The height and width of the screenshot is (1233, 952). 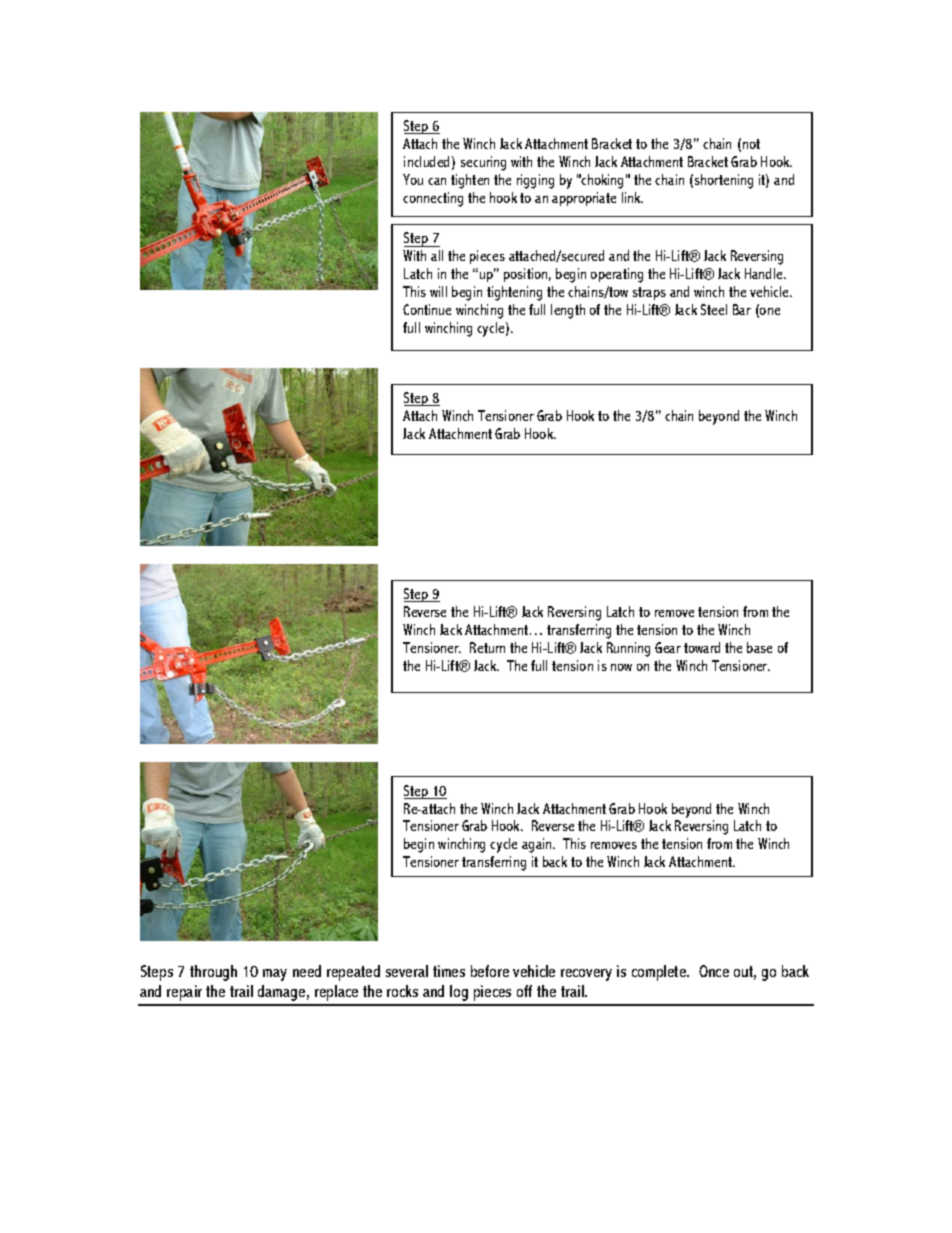 I want to click on now, so click(x=621, y=667).
